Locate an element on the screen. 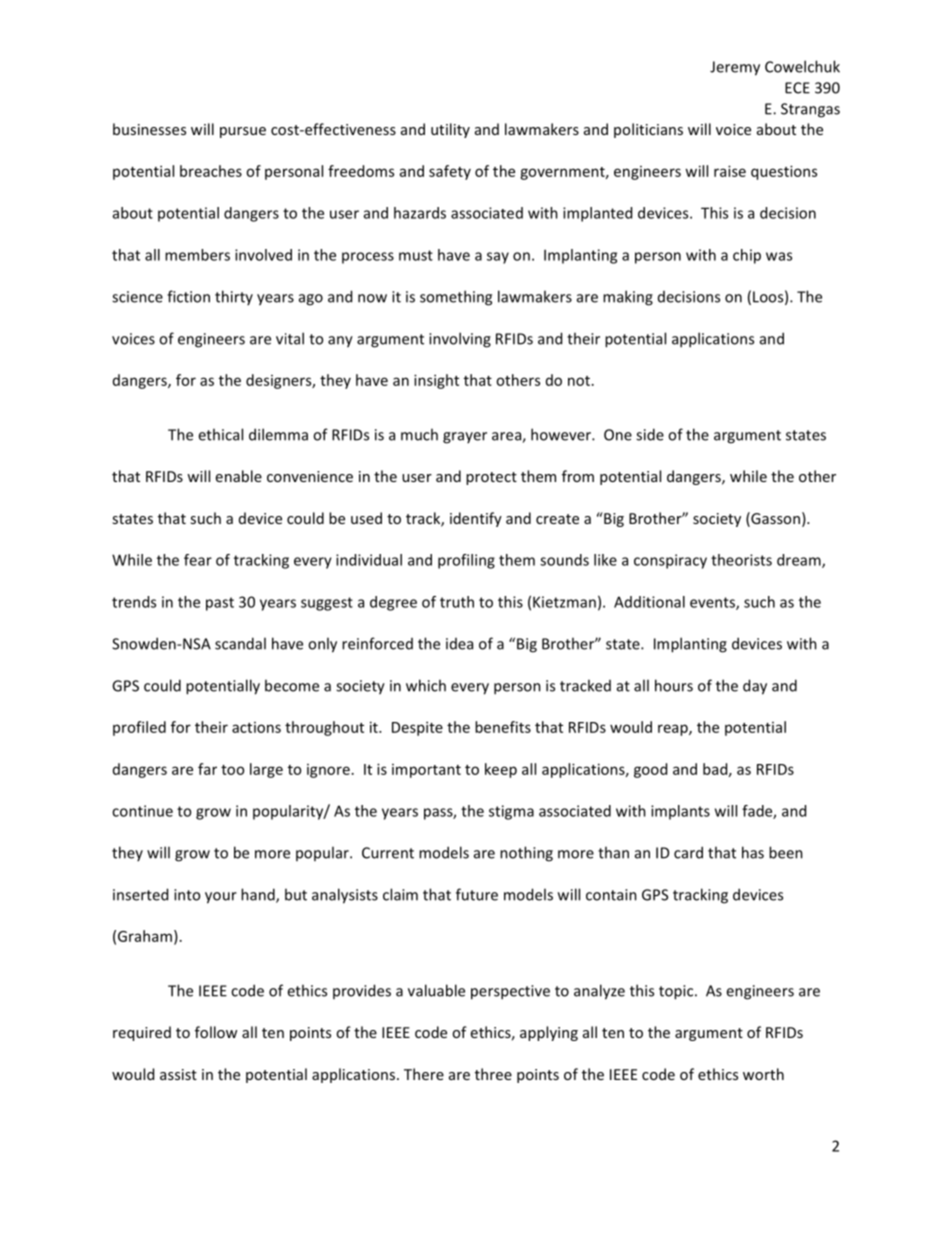  worth is located at coordinates (763, 1074).
